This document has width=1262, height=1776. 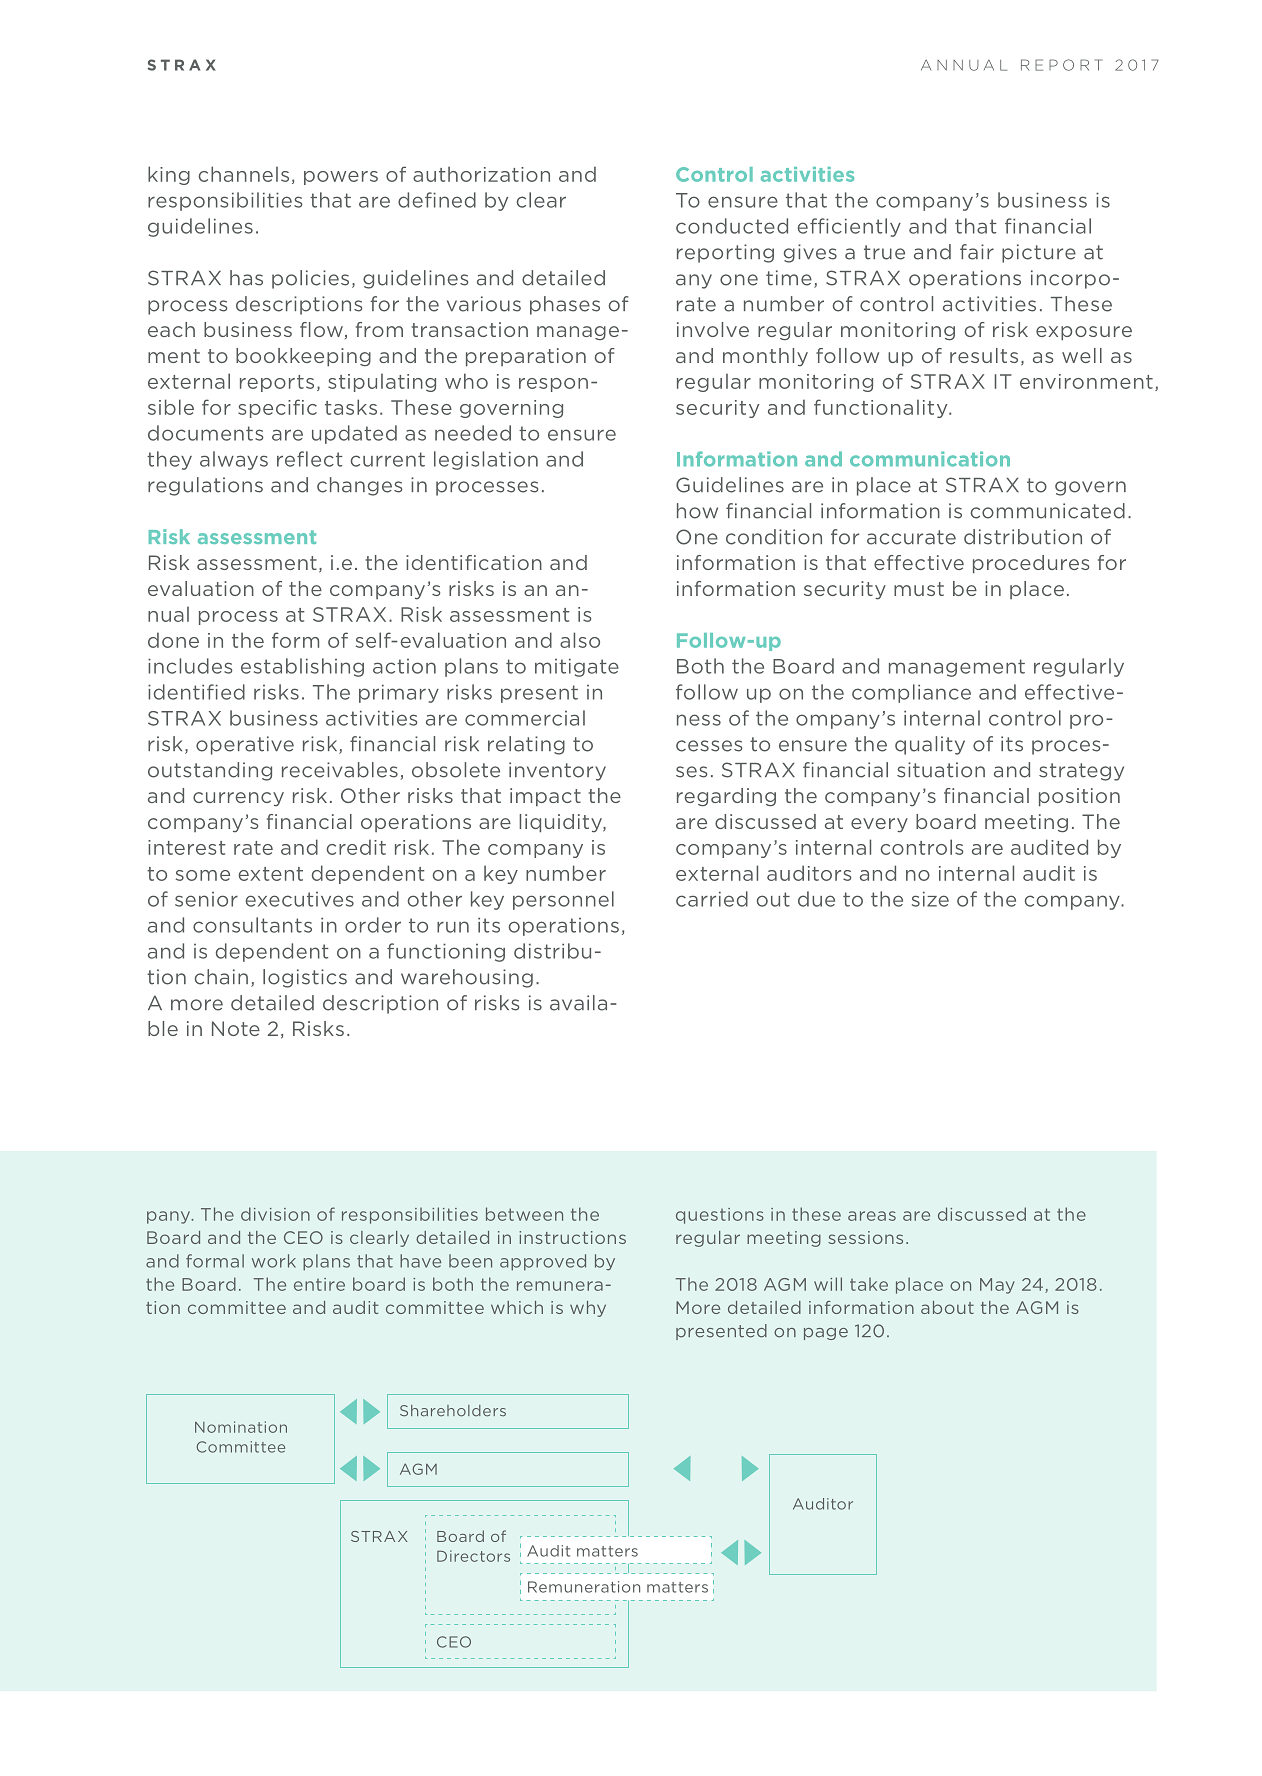 I want to click on about, so click(x=947, y=1307).
